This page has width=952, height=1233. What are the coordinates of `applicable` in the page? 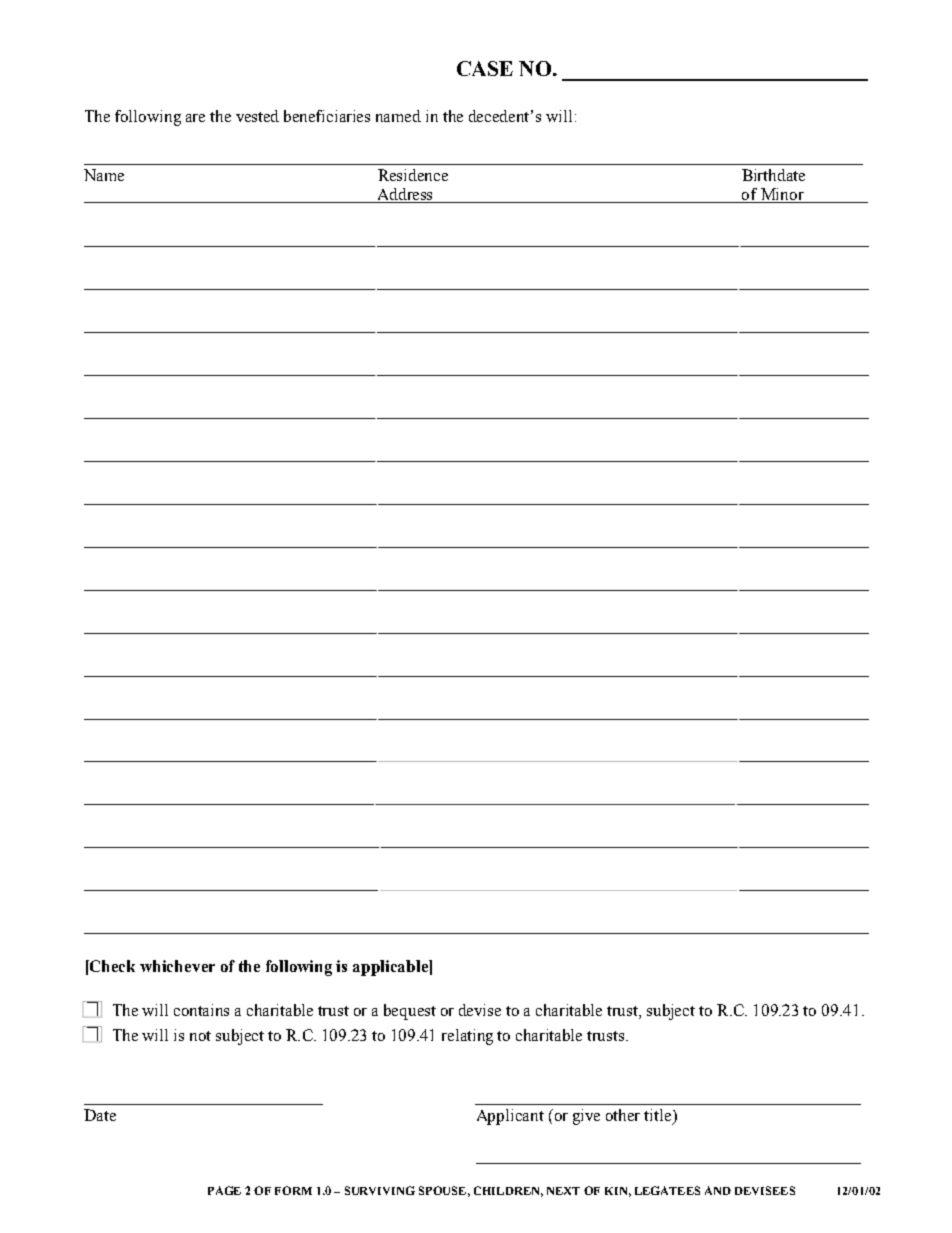 It's located at (391, 968).
